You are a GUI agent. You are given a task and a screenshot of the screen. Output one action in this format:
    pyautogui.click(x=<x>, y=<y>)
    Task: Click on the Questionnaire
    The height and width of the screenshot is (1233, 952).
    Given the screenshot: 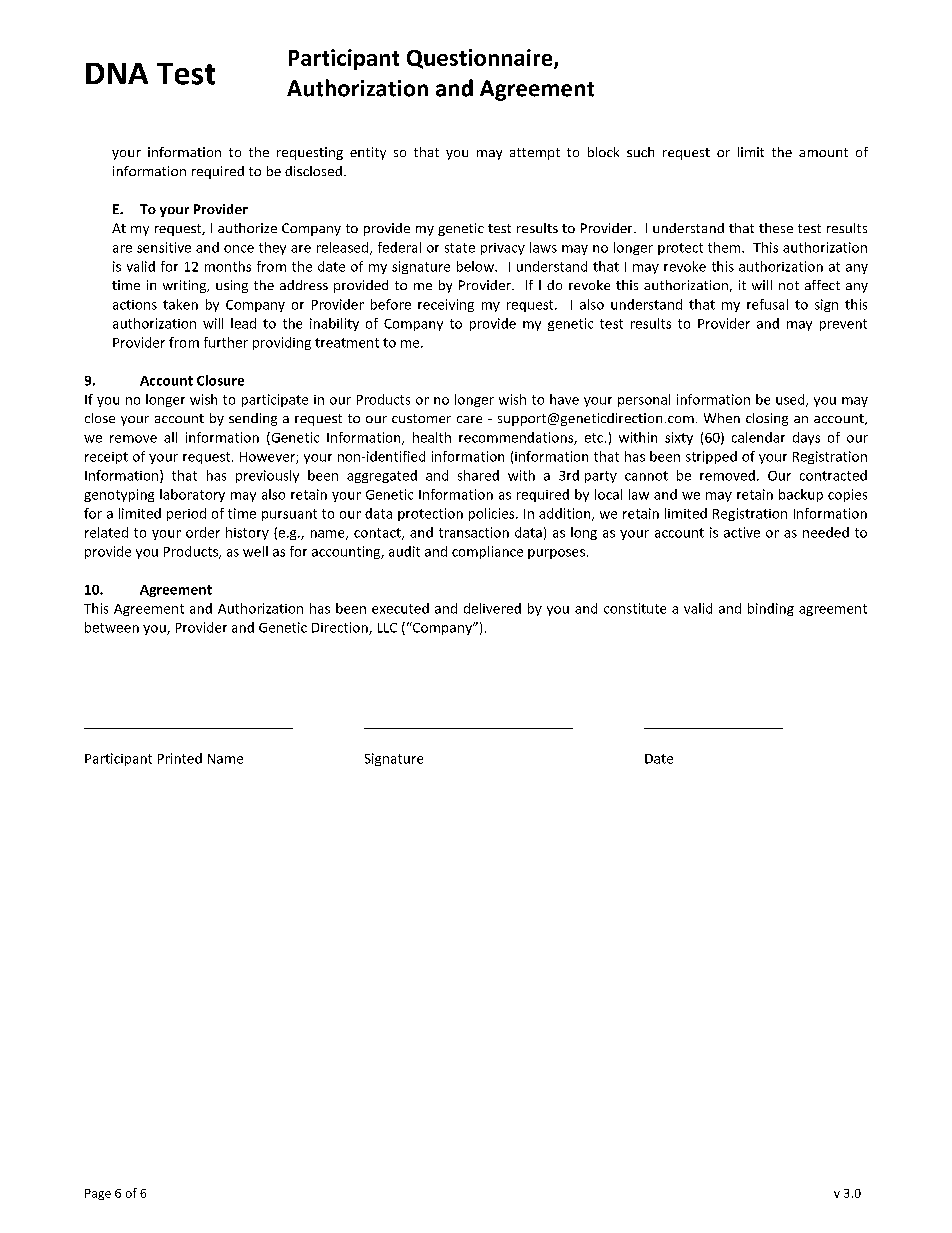 What is the action you would take?
    pyautogui.click(x=481, y=59)
